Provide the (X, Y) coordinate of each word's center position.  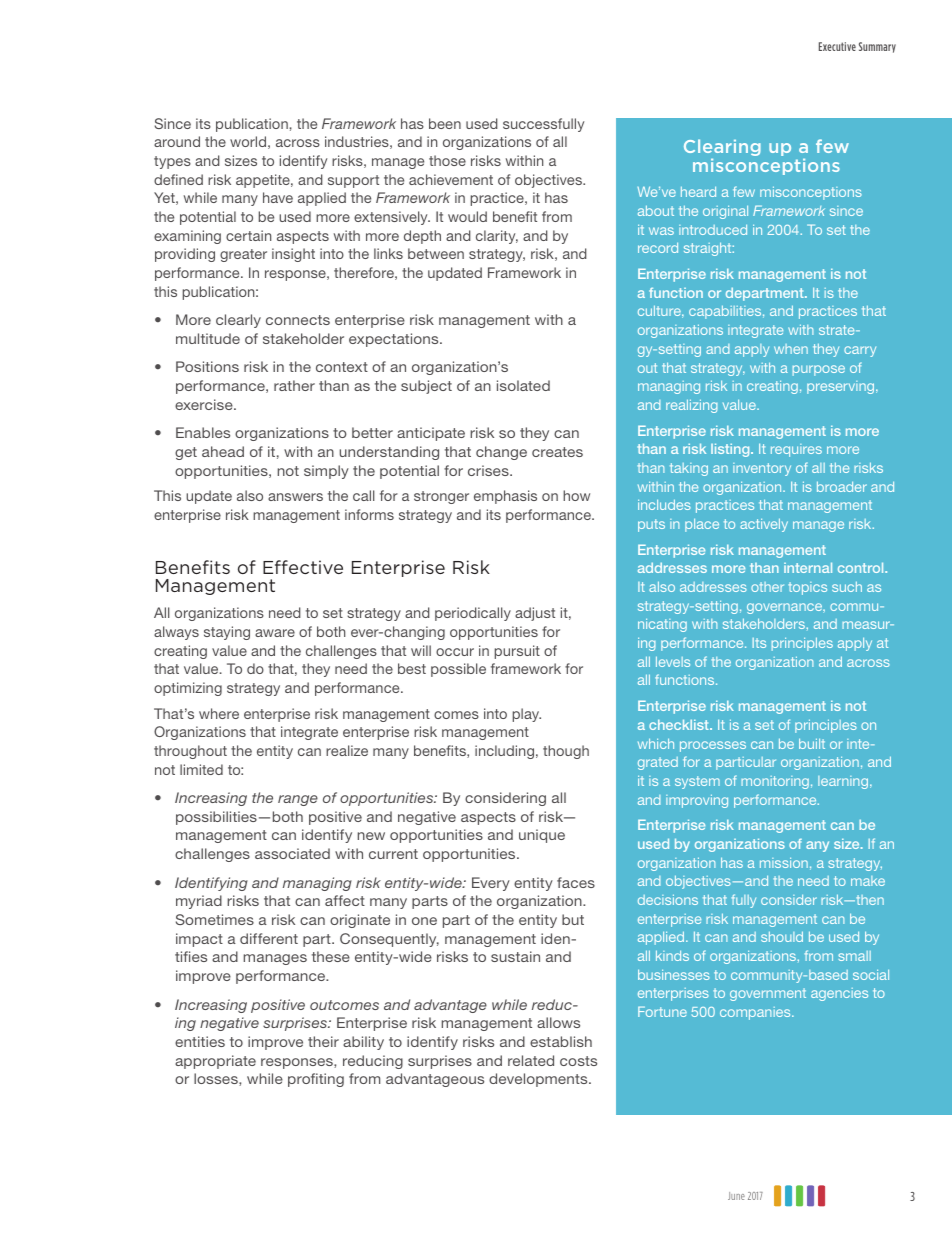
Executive (837, 46)
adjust (535, 614)
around (177, 141)
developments (539, 1080)
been (445, 123)
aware (275, 633)
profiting (316, 1080)
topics (807, 588)
